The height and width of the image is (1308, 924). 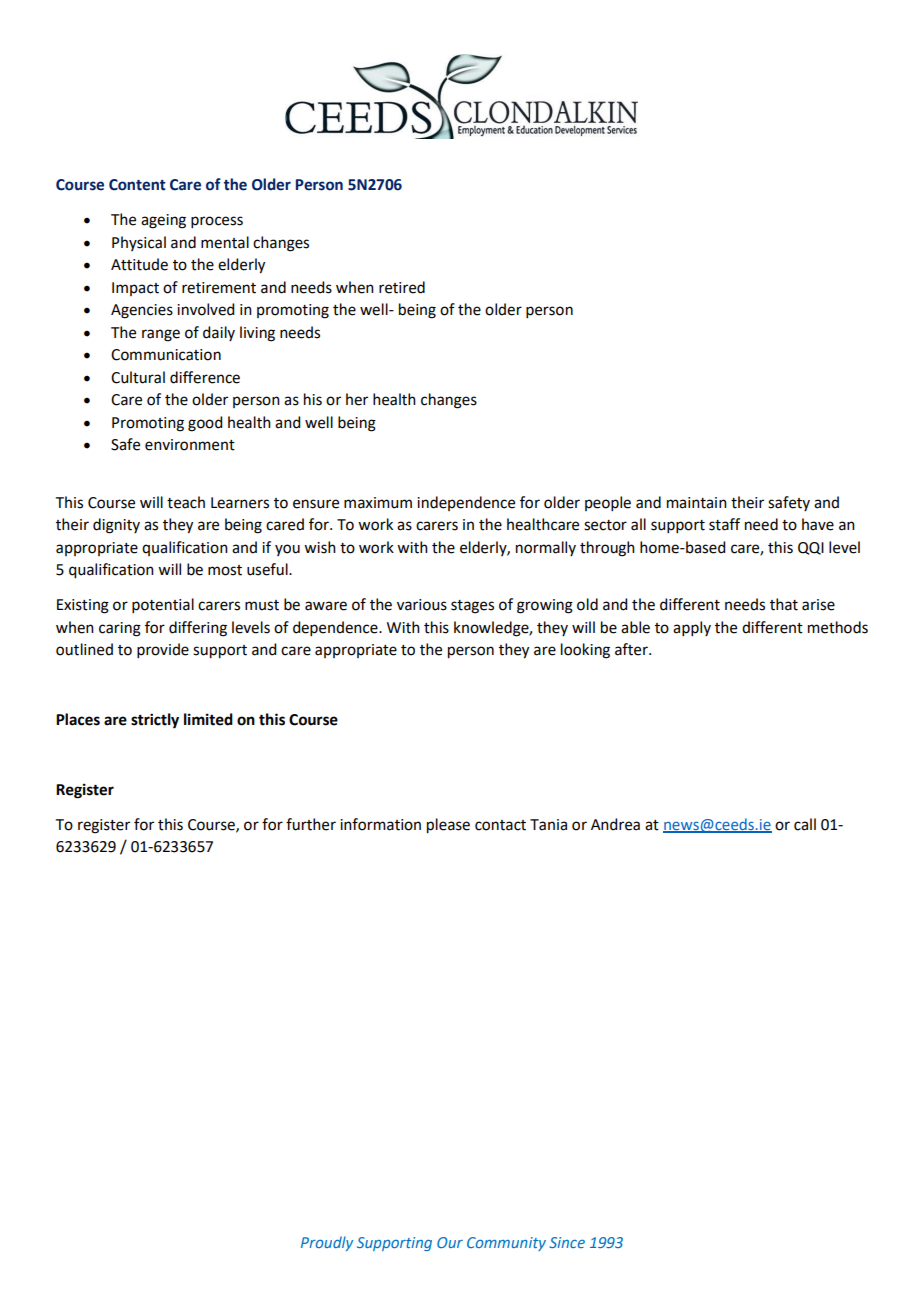 What do you see at coordinates (163, 221) in the image?
I see `ageing` at bounding box center [163, 221].
